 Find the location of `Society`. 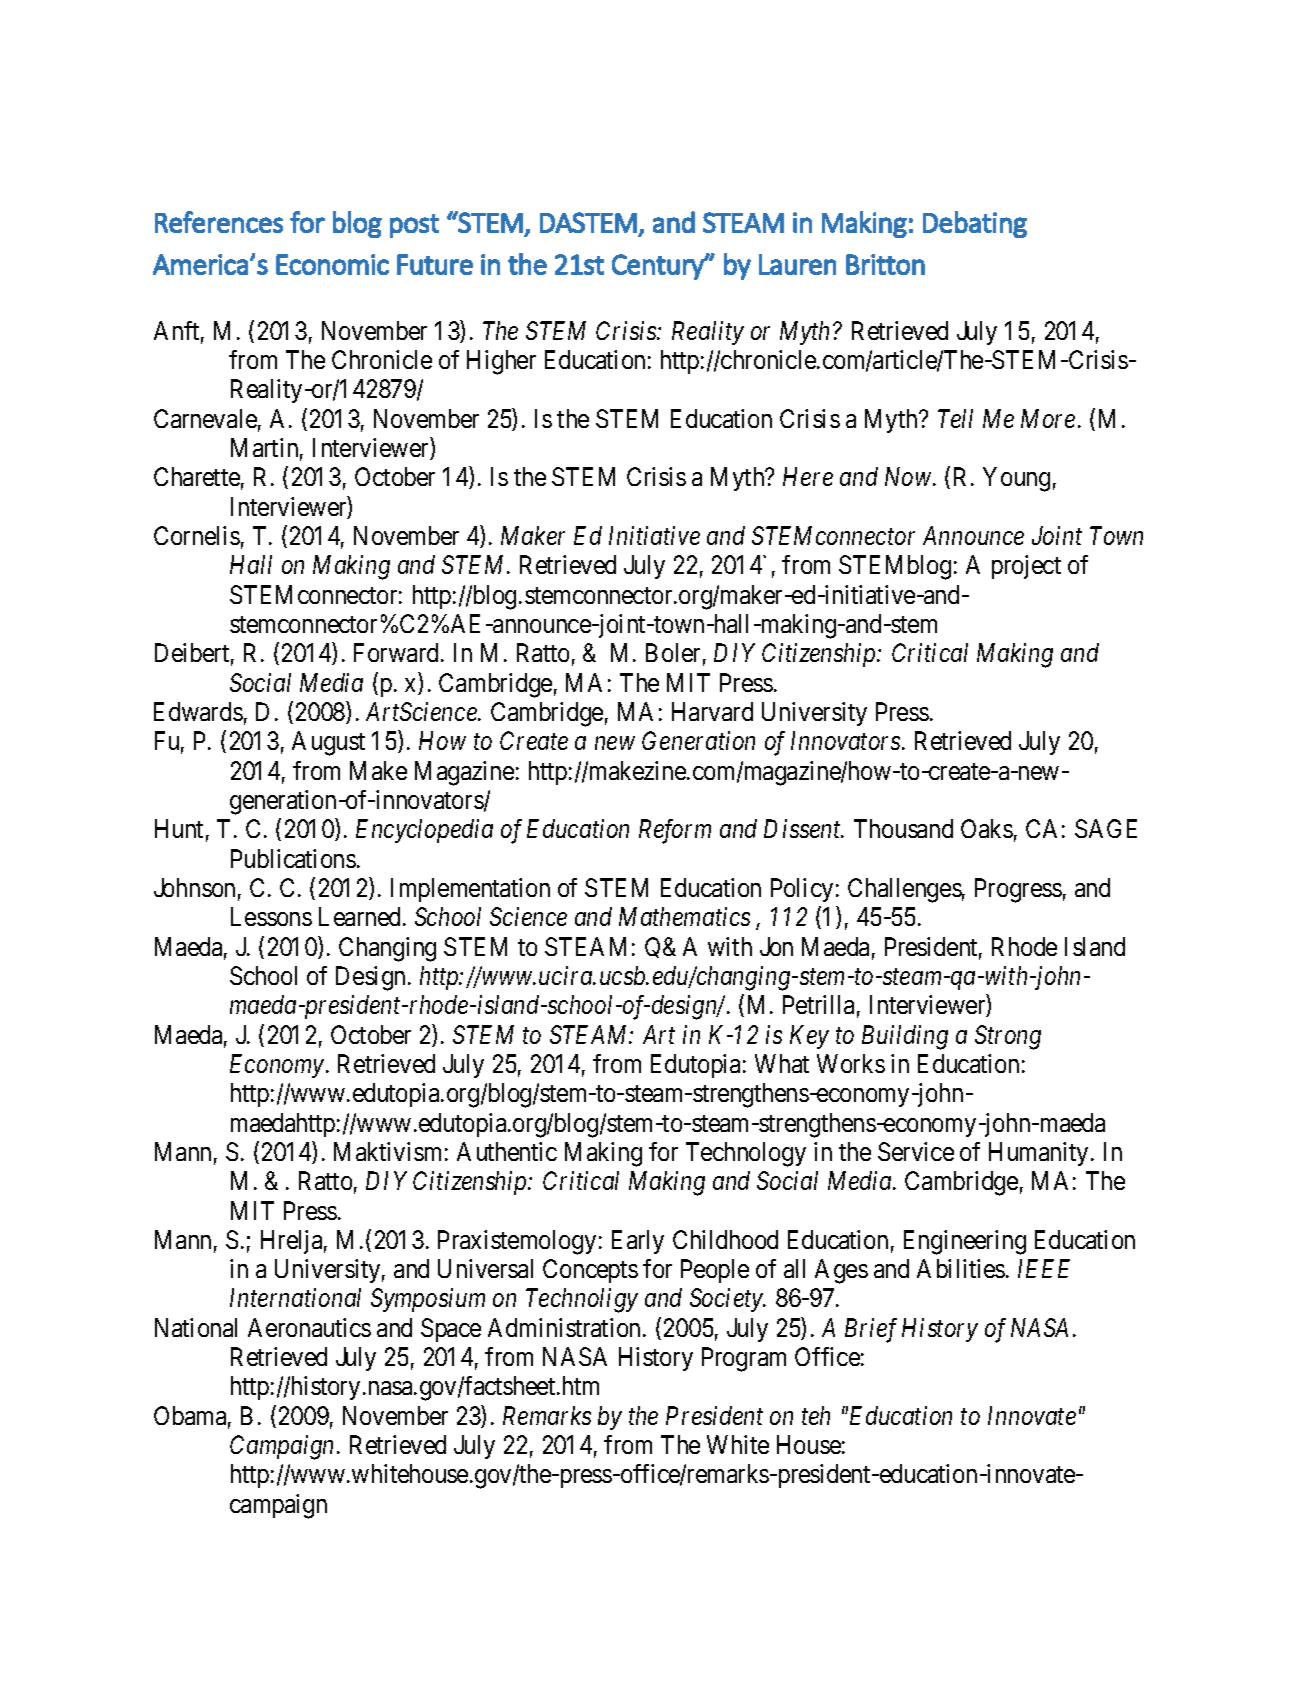

Society is located at coordinates (727, 1300).
